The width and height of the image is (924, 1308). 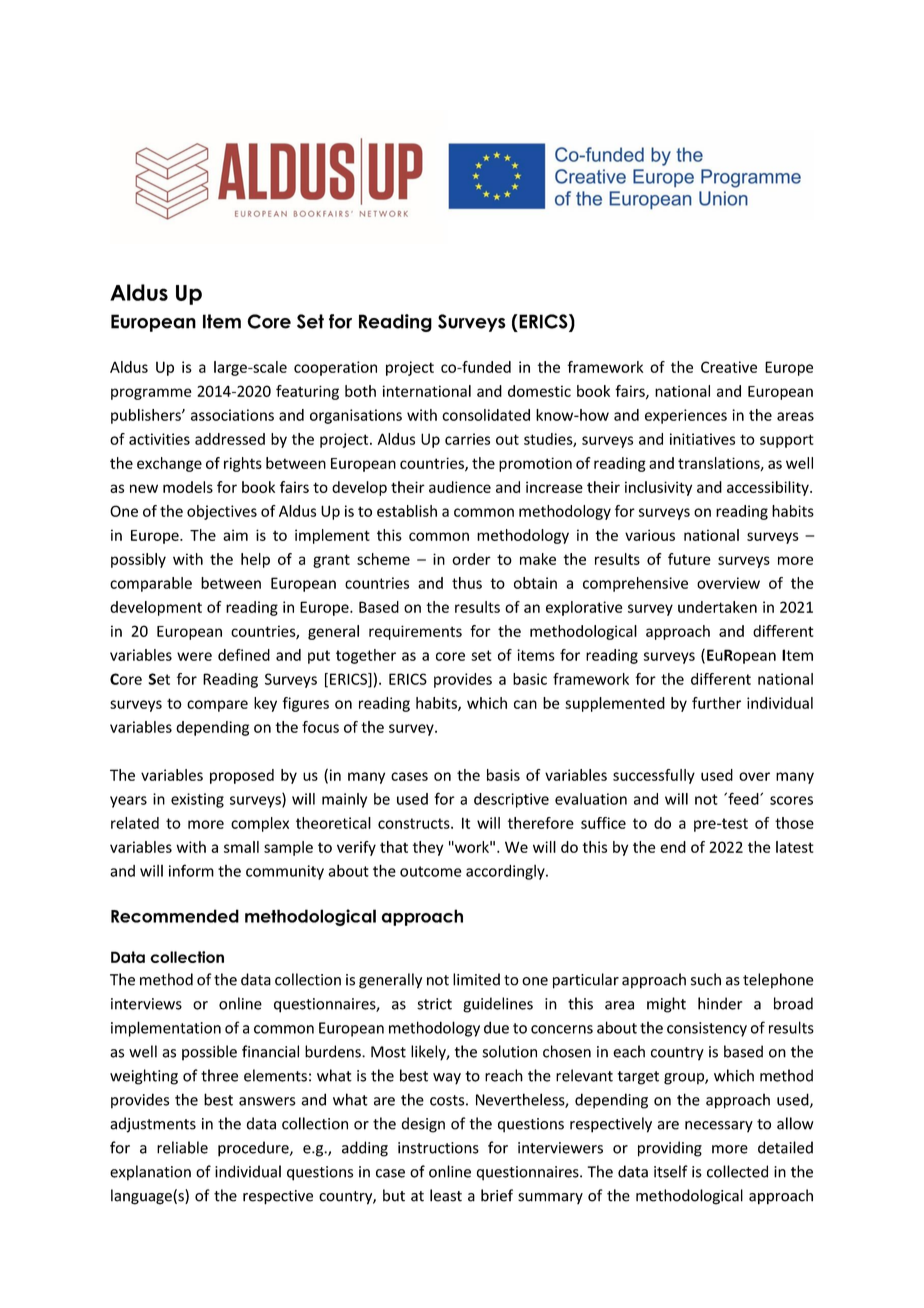 I want to click on collected, so click(x=737, y=1171).
